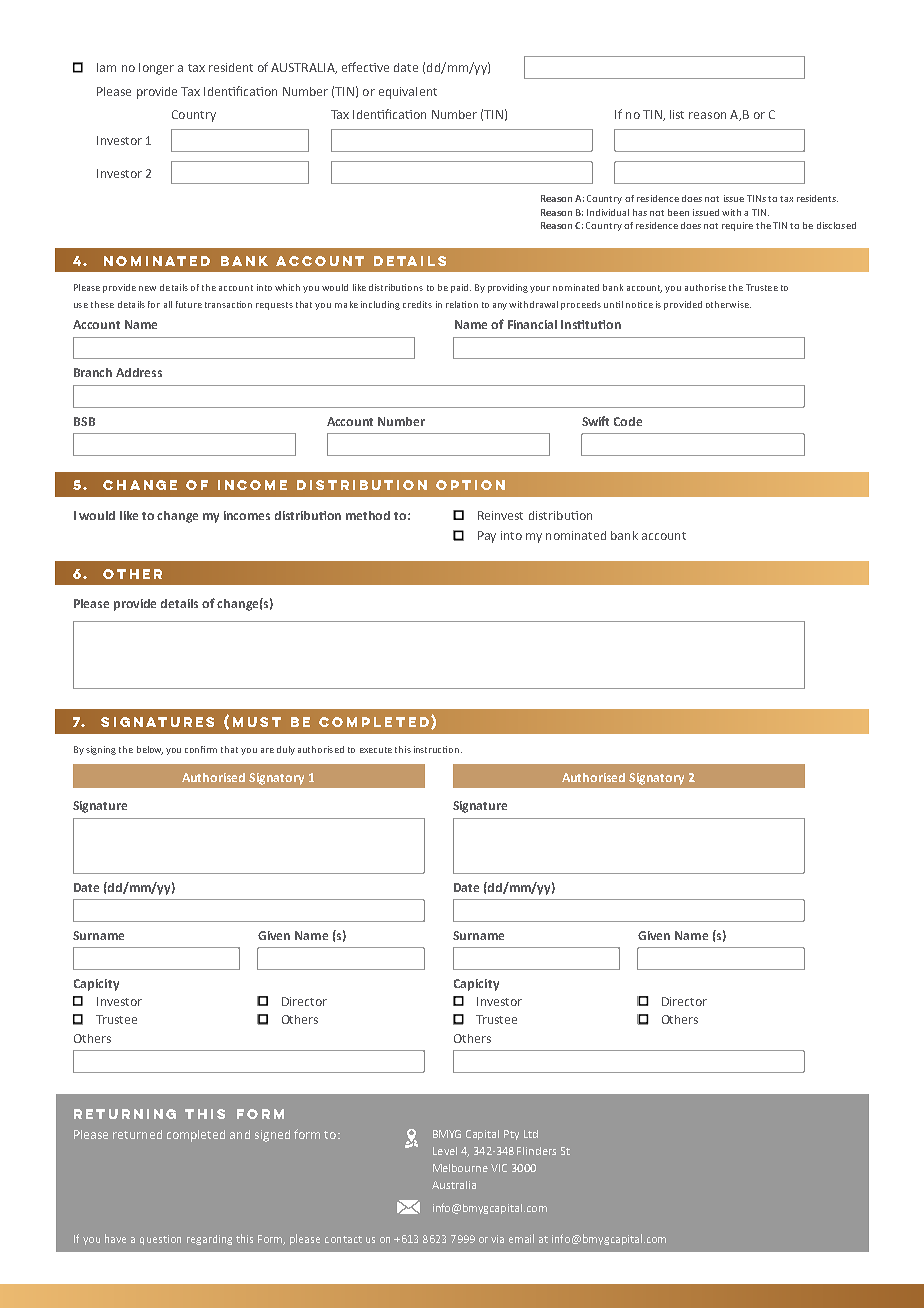 The width and height of the image is (924, 1308). Describe the element at coordinates (470, 485) in the image. I see `option` at that location.
